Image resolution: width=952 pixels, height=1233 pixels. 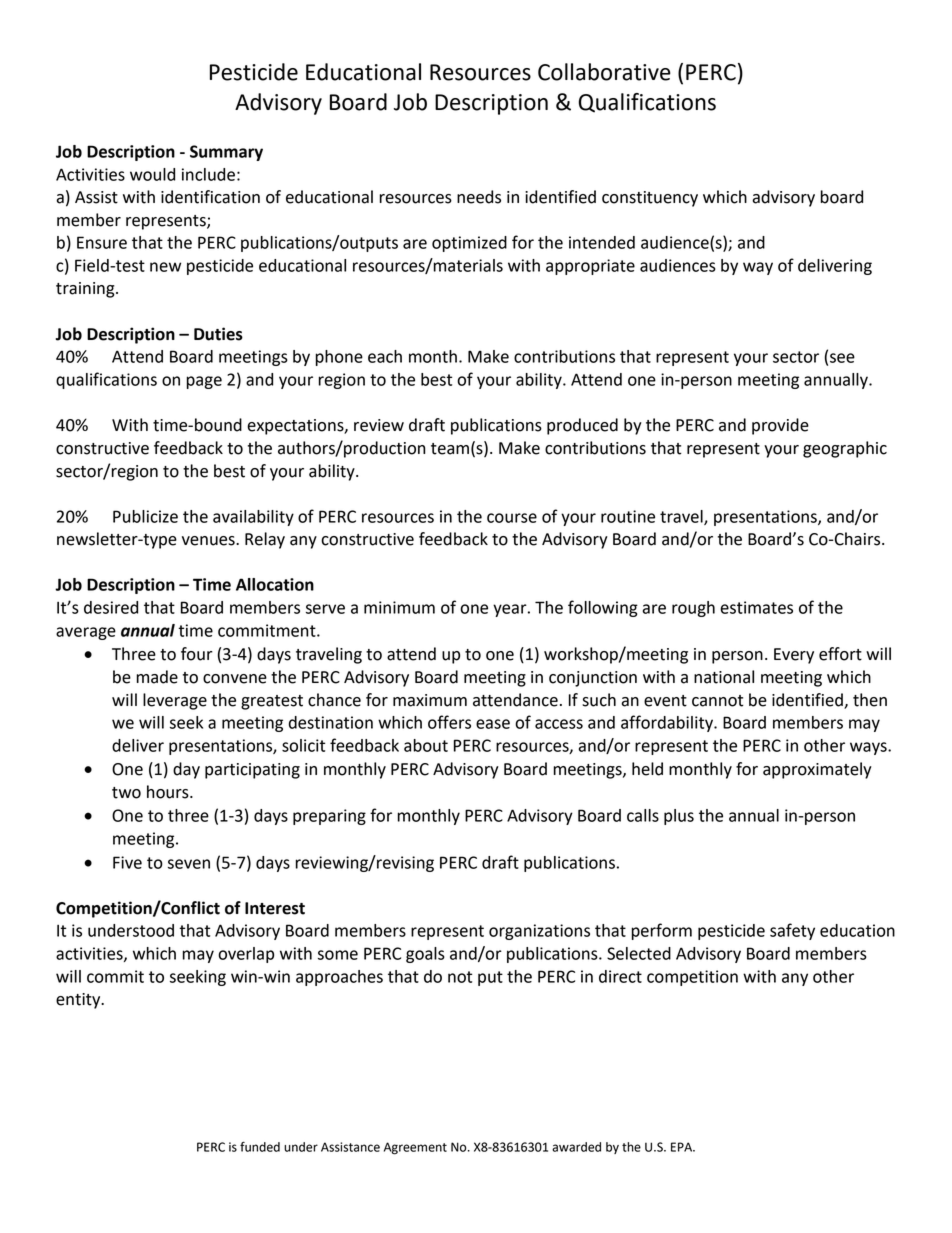 What do you see at coordinates (226, 153) in the screenshot?
I see `Summary` at bounding box center [226, 153].
